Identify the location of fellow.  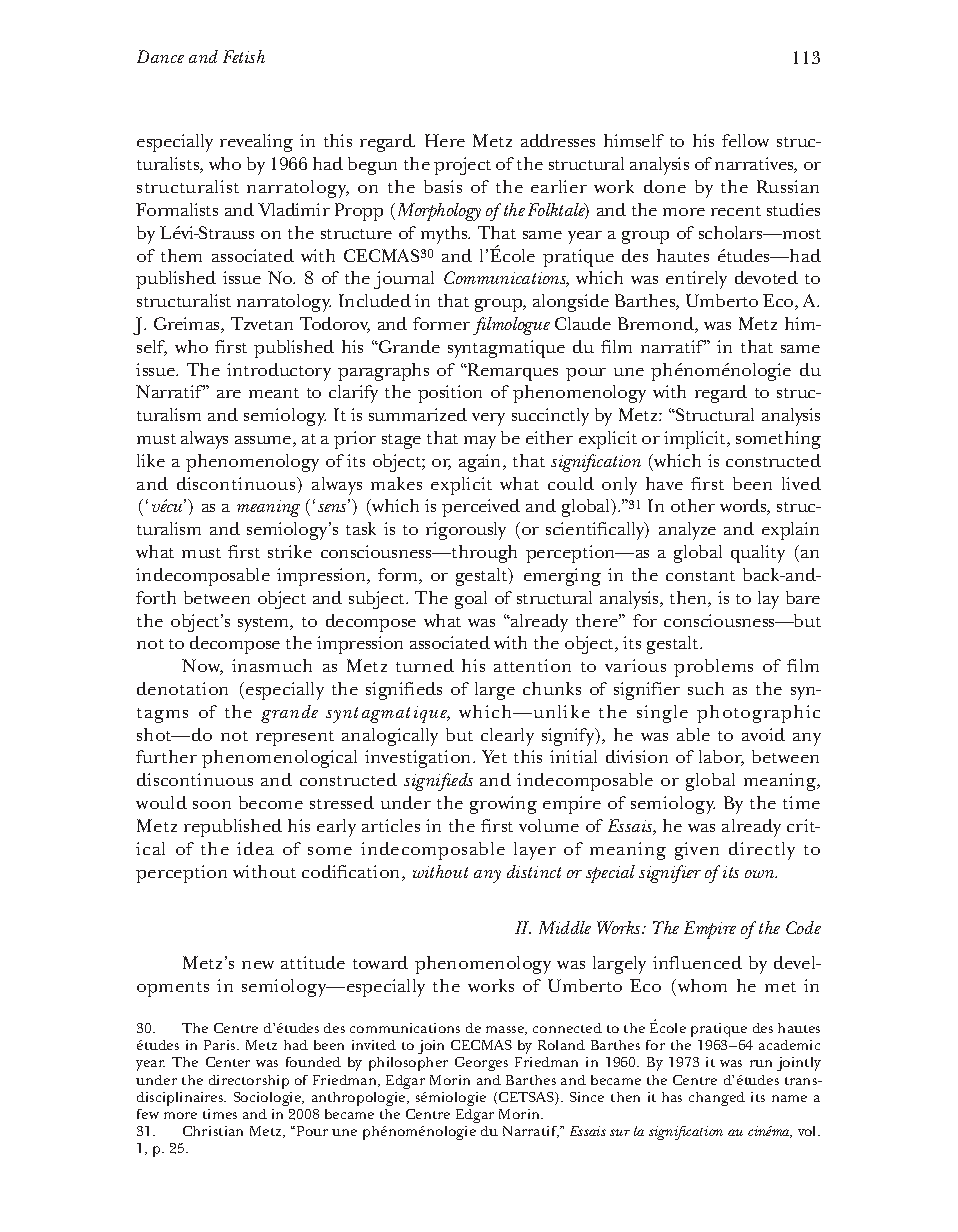
(745, 140).
